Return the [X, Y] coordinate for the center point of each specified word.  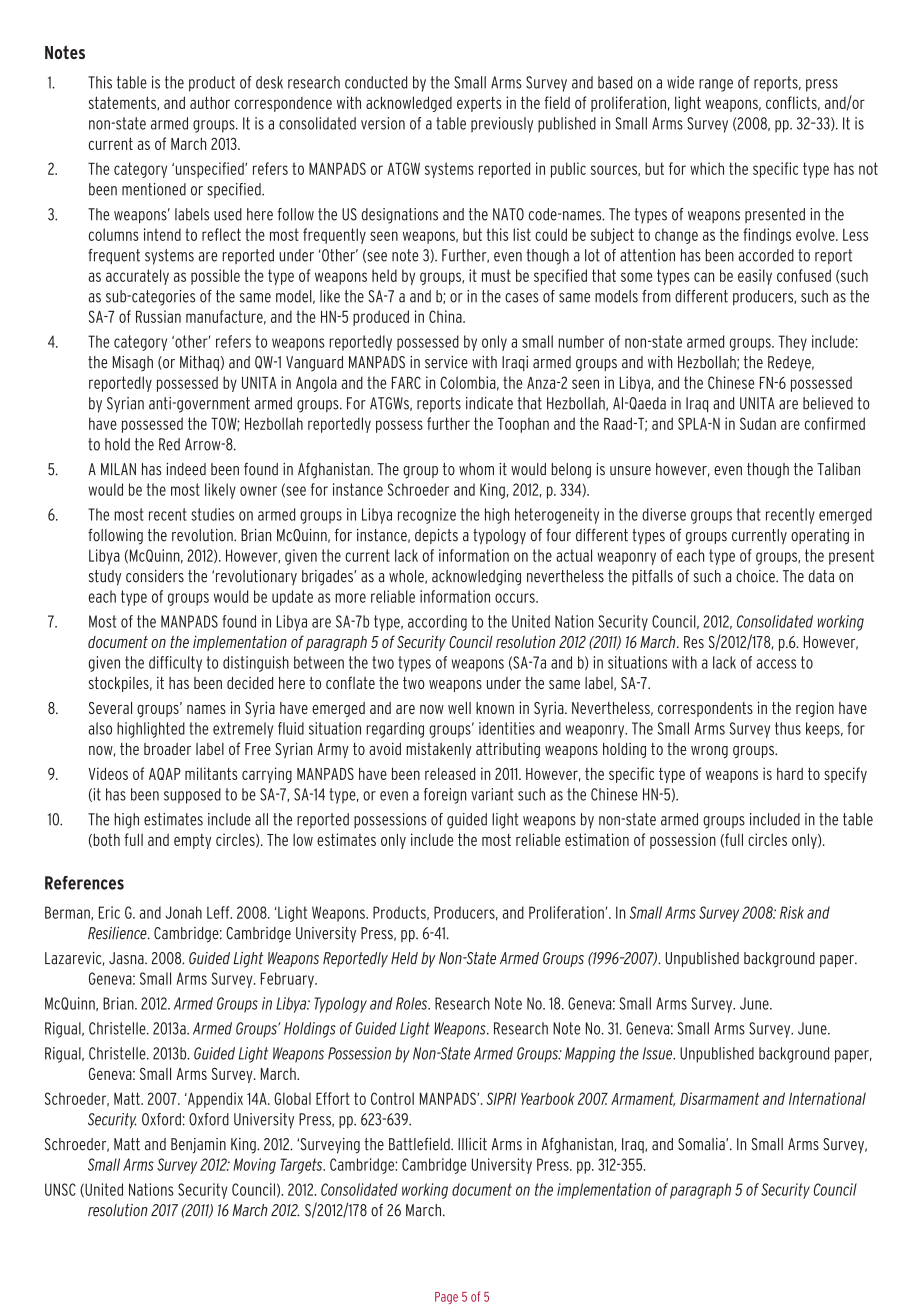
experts [479, 104]
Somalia [702, 1144]
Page [446, 1298]
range [716, 85]
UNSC [60, 1189]
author [210, 102]
